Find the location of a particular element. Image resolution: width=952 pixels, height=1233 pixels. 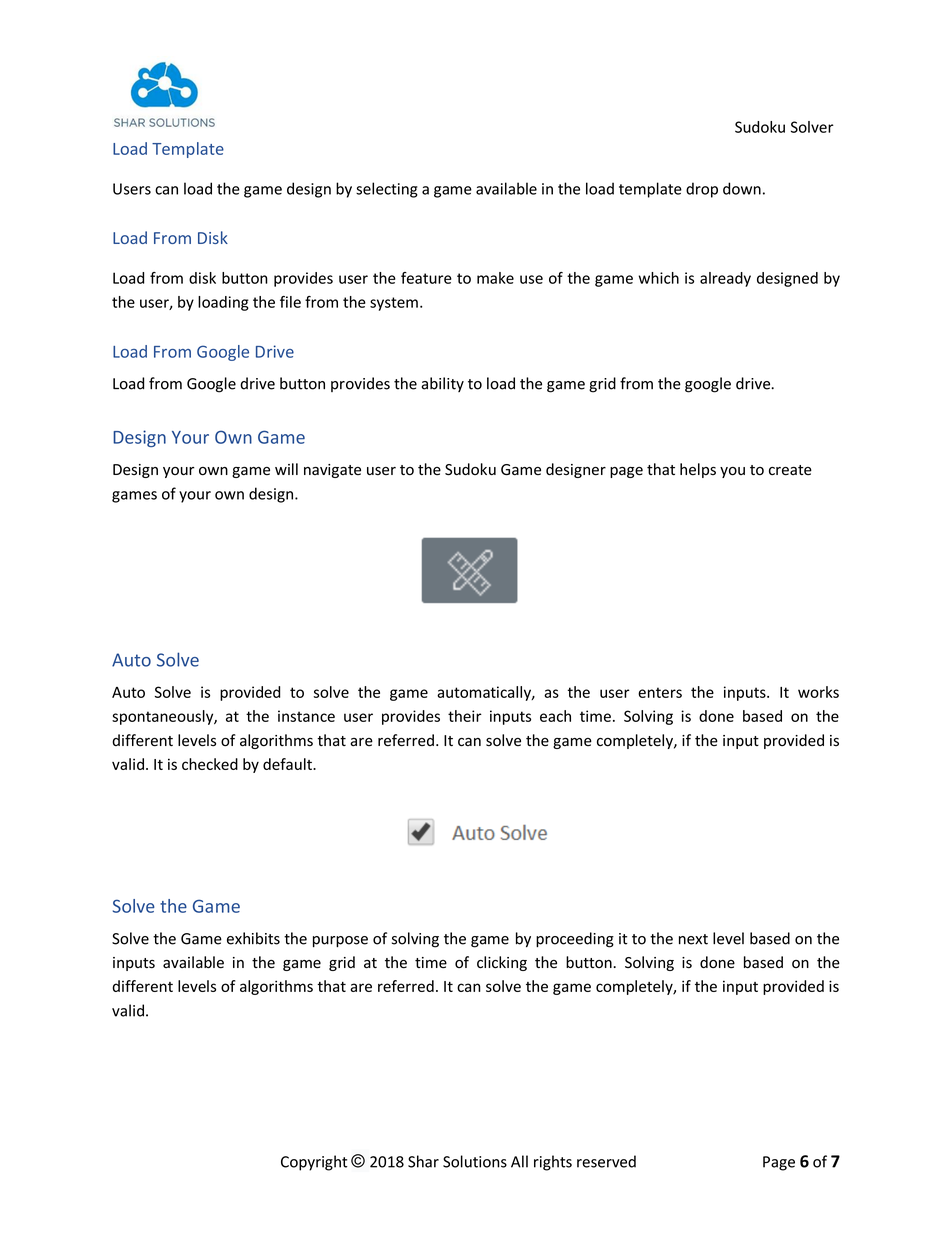

Solutions is located at coordinates (475, 1161).
